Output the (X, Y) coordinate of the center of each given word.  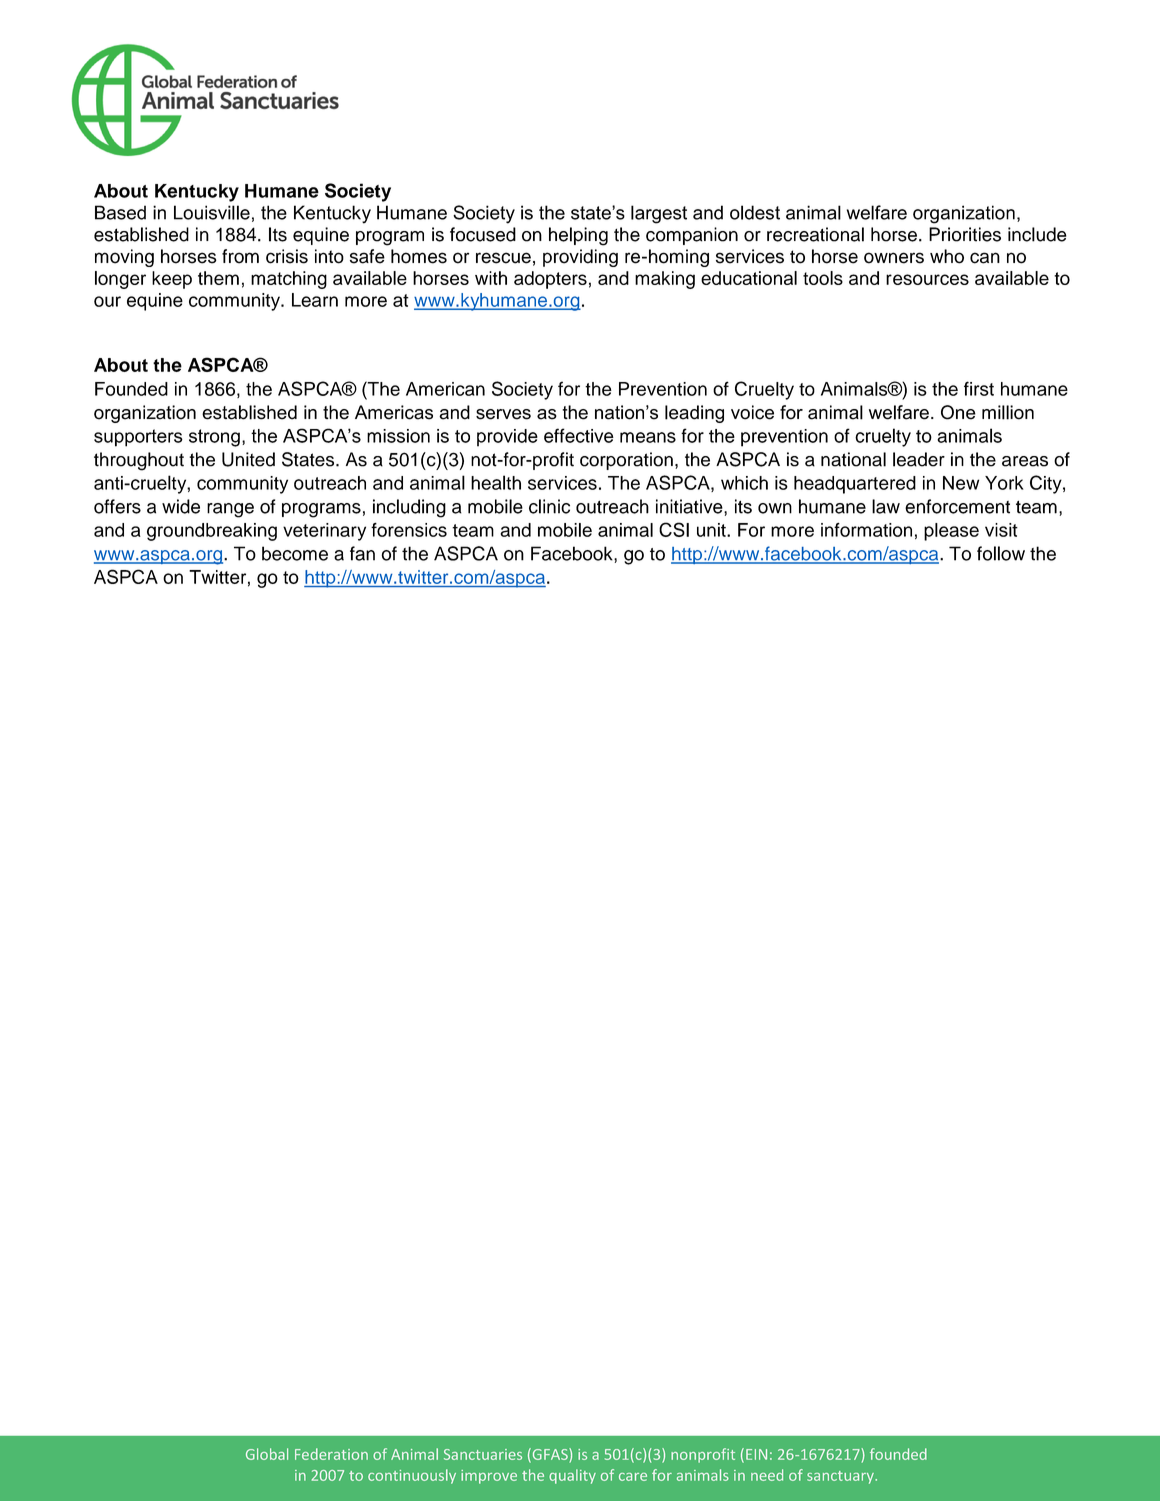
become (295, 553)
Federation (331, 1454)
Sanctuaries (483, 1454)
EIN (756, 1454)
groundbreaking (212, 532)
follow (1001, 553)
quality (572, 1476)
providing (580, 258)
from (240, 256)
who (947, 256)
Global (267, 1454)
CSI (674, 529)
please (951, 532)
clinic (549, 506)
